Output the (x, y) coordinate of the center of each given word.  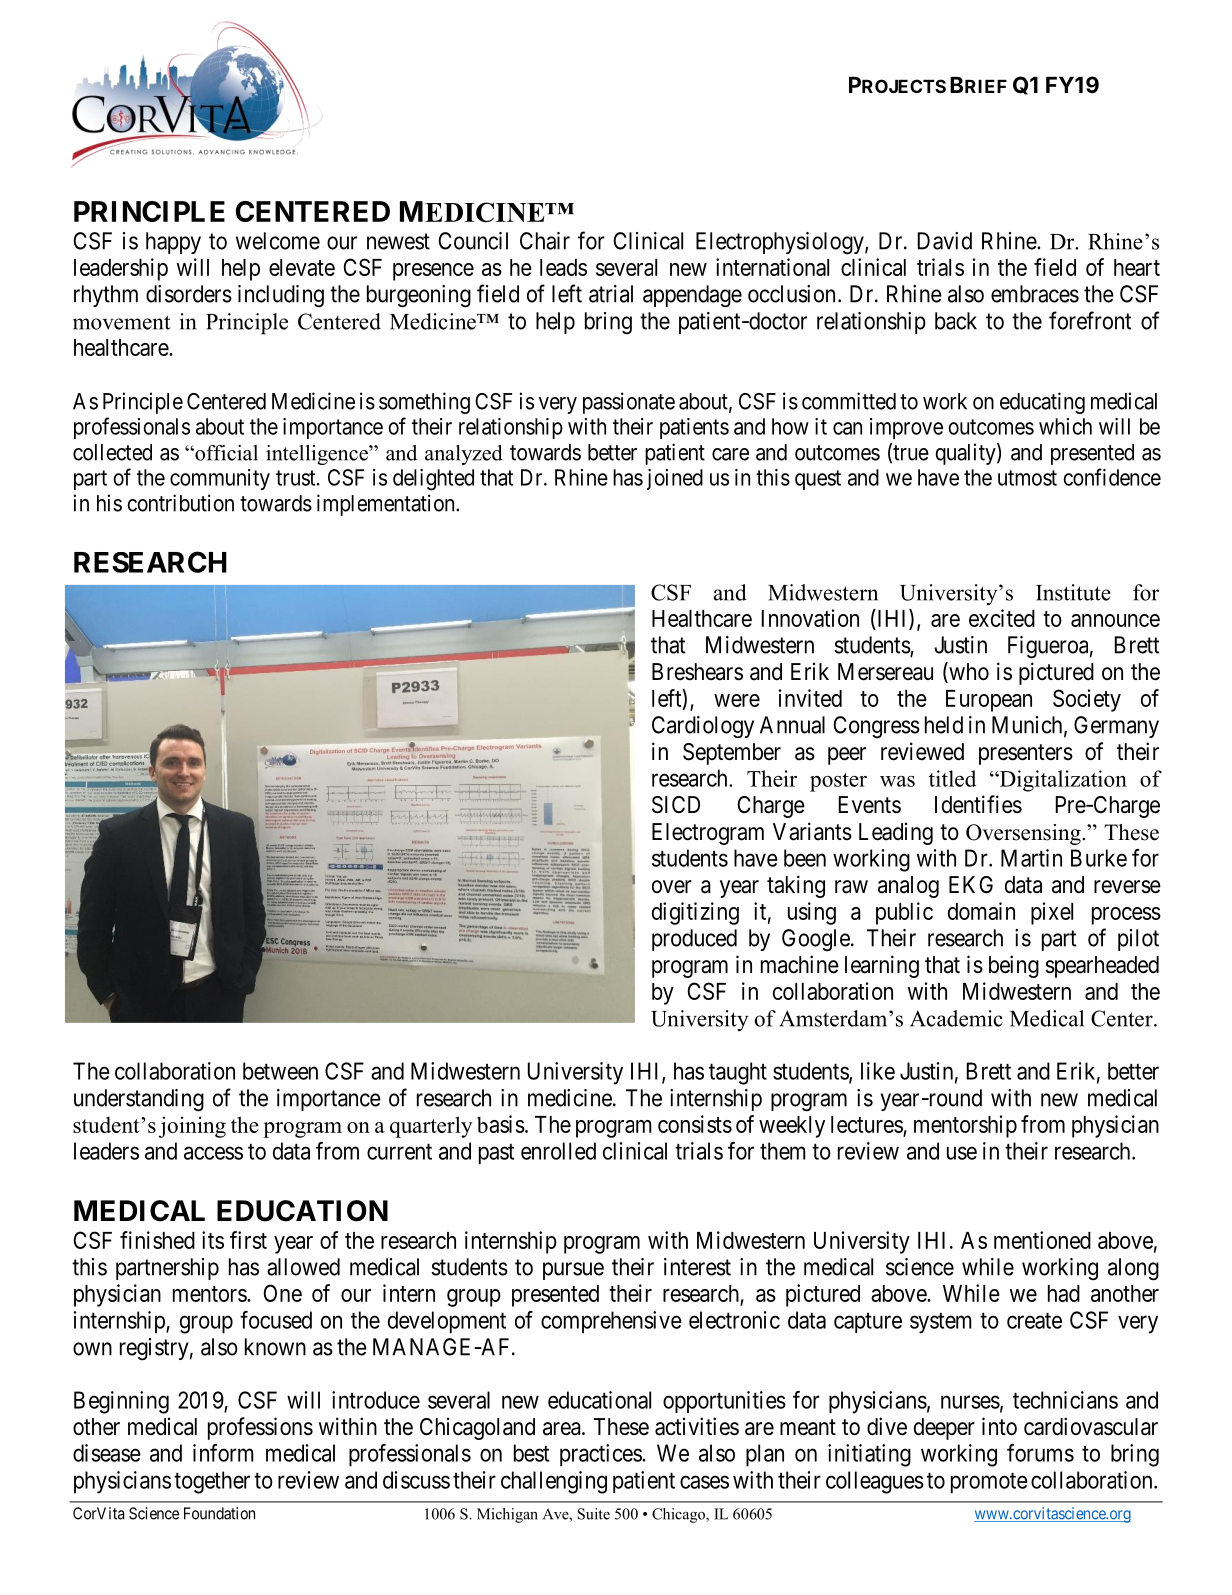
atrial (611, 294)
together (212, 1482)
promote (989, 1483)
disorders (189, 294)
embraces (1035, 294)
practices (601, 1455)
